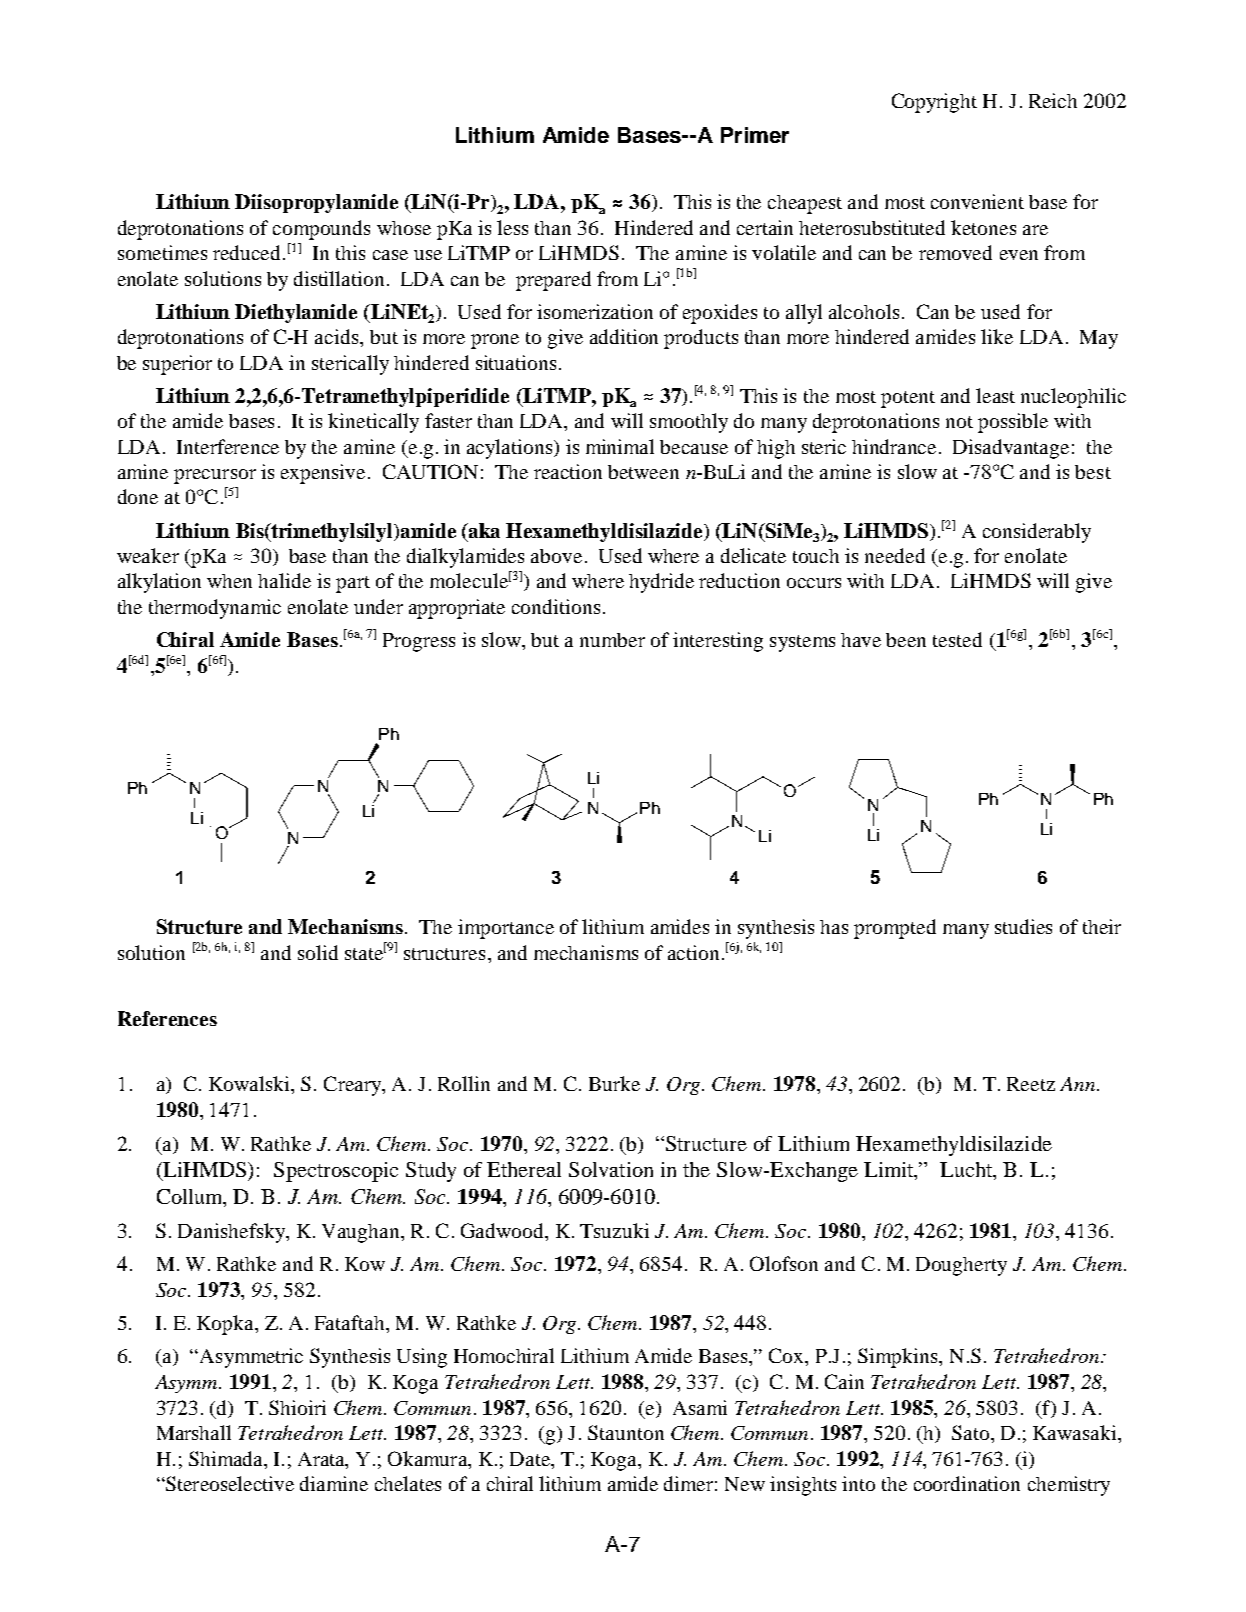 Image resolution: width=1246 pixels, height=1612 pixels. What do you see at coordinates (755, 135) in the document?
I see `Primer` at bounding box center [755, 135].
